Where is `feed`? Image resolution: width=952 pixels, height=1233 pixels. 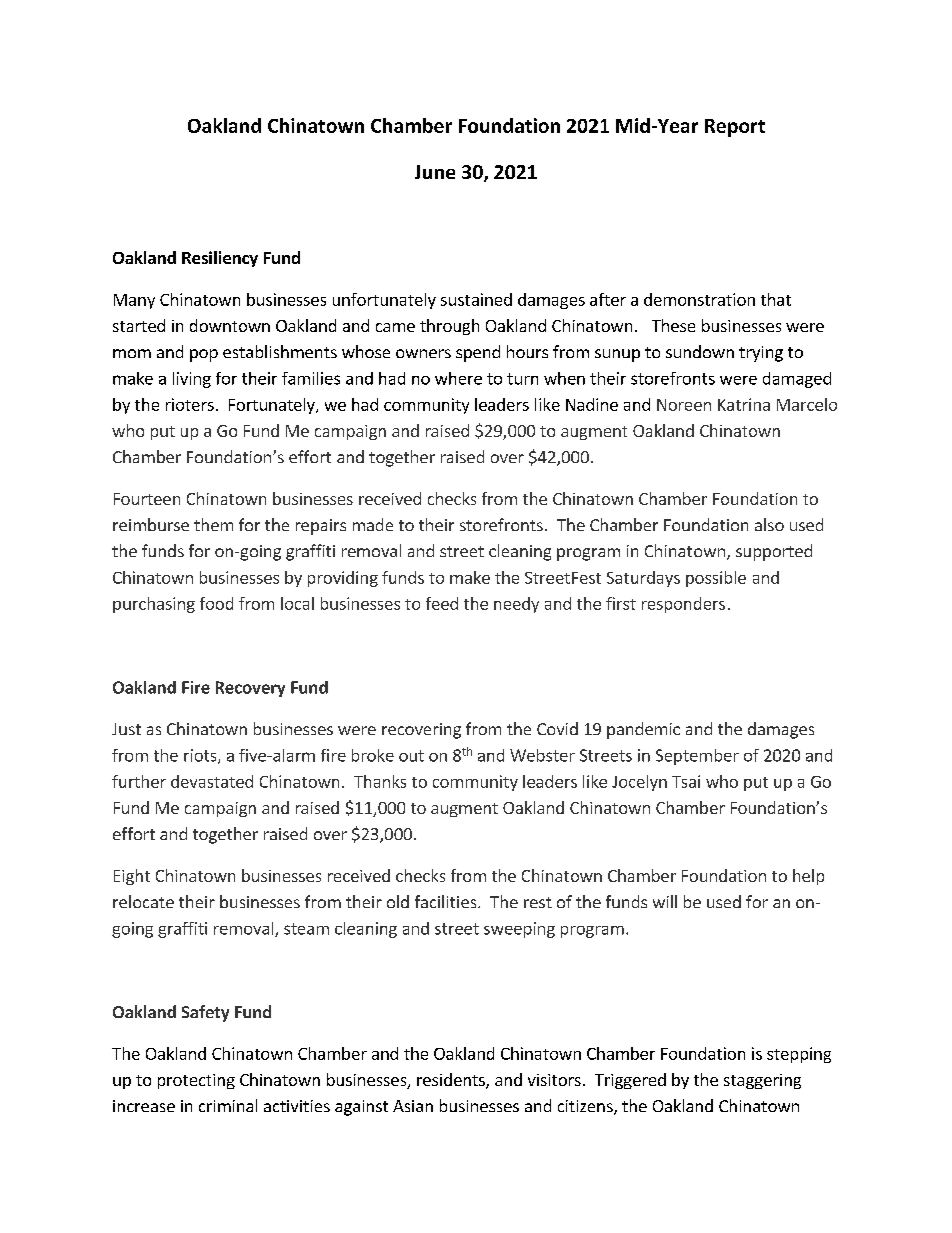 feed is located at coordinates (442, 603).
